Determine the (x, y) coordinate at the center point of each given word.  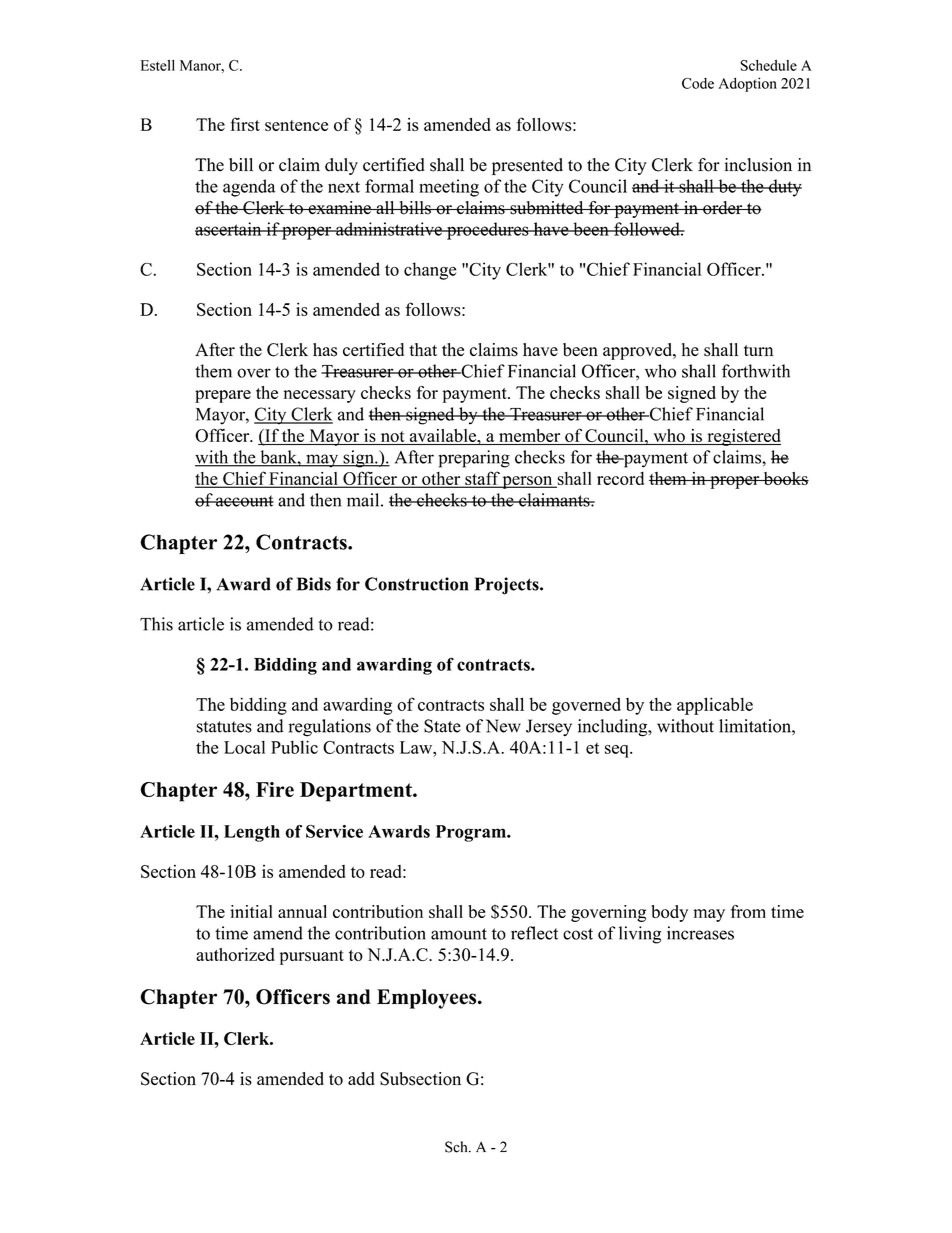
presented (527, 166)
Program (472, 833)
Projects (508, 586)
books (785, 478)
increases (700, 933)
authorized (235, 954)
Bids (314, 584)
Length (252, 833)
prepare (223, 396)
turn (759, 350)
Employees (428, 999)
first (245, 124)
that (423, 349)
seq (618, 751)
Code (698, 83)
